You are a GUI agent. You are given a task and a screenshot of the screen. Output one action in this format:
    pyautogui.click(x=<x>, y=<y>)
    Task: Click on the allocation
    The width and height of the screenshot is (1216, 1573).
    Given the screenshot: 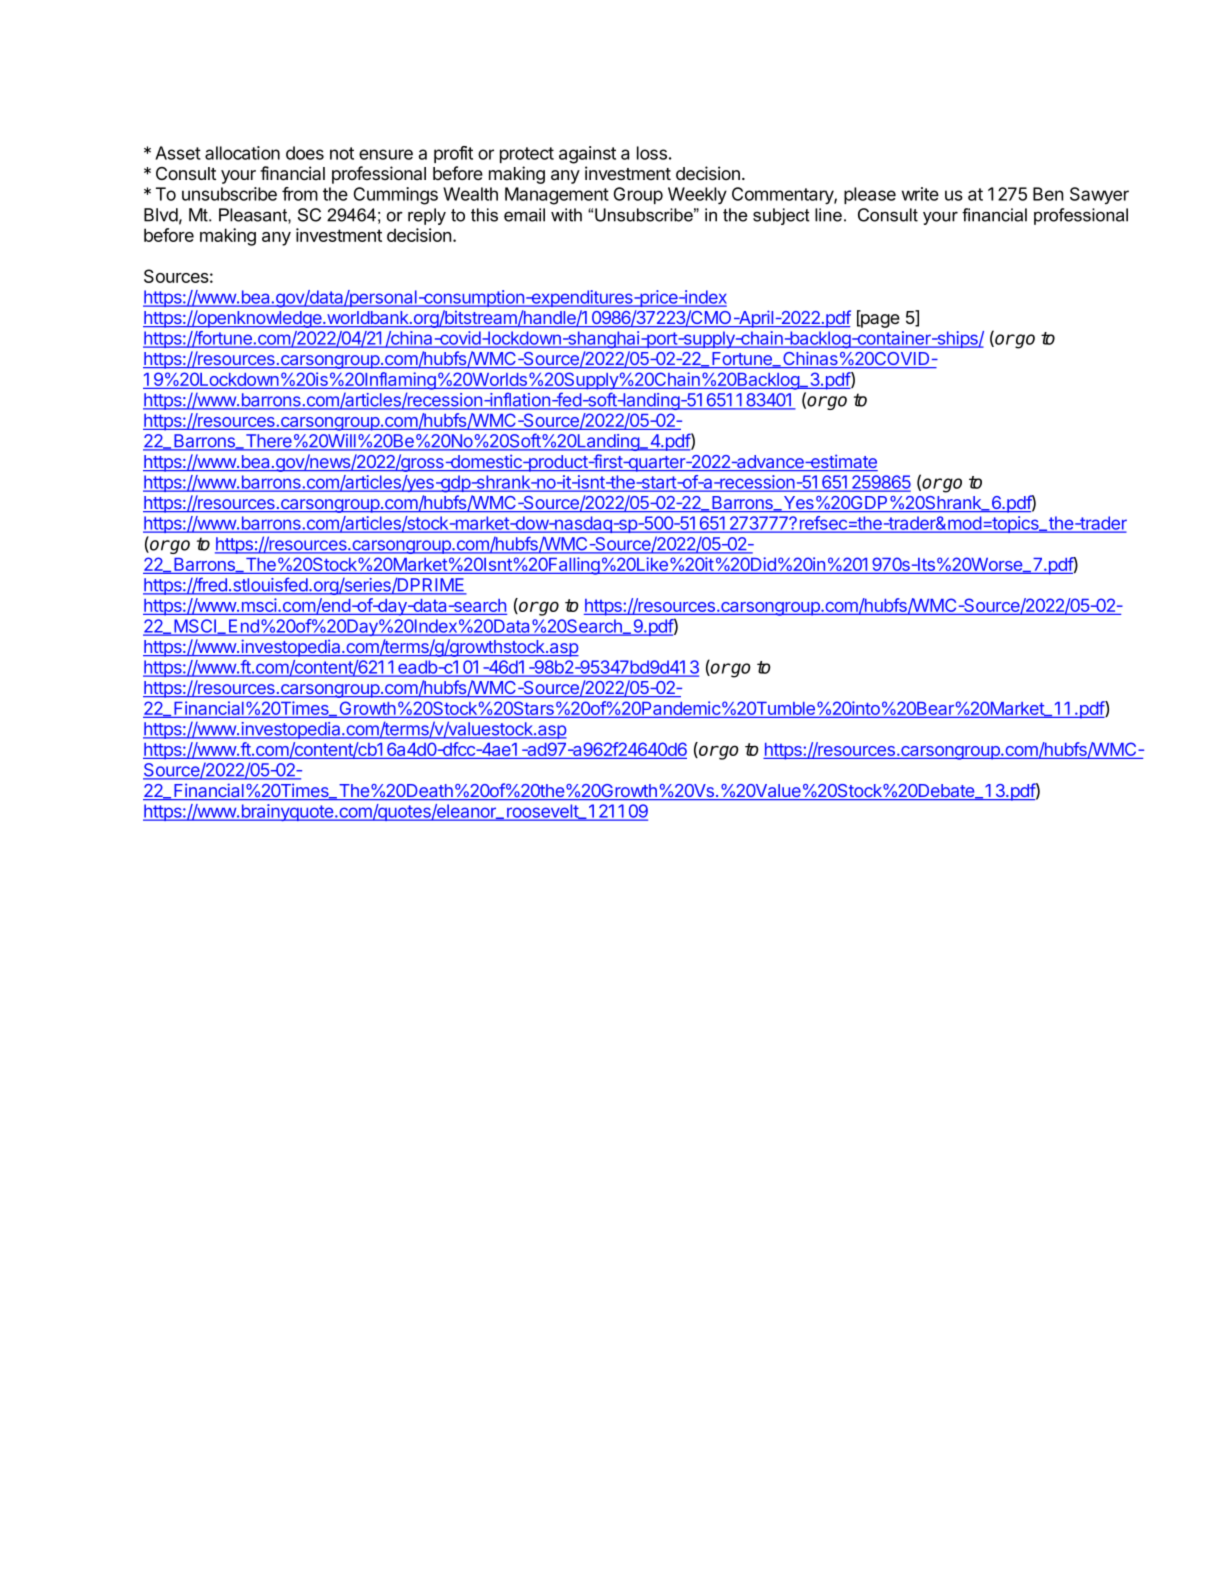 What is the action you would take?
    pyautogui.click(x=242, y=153)
